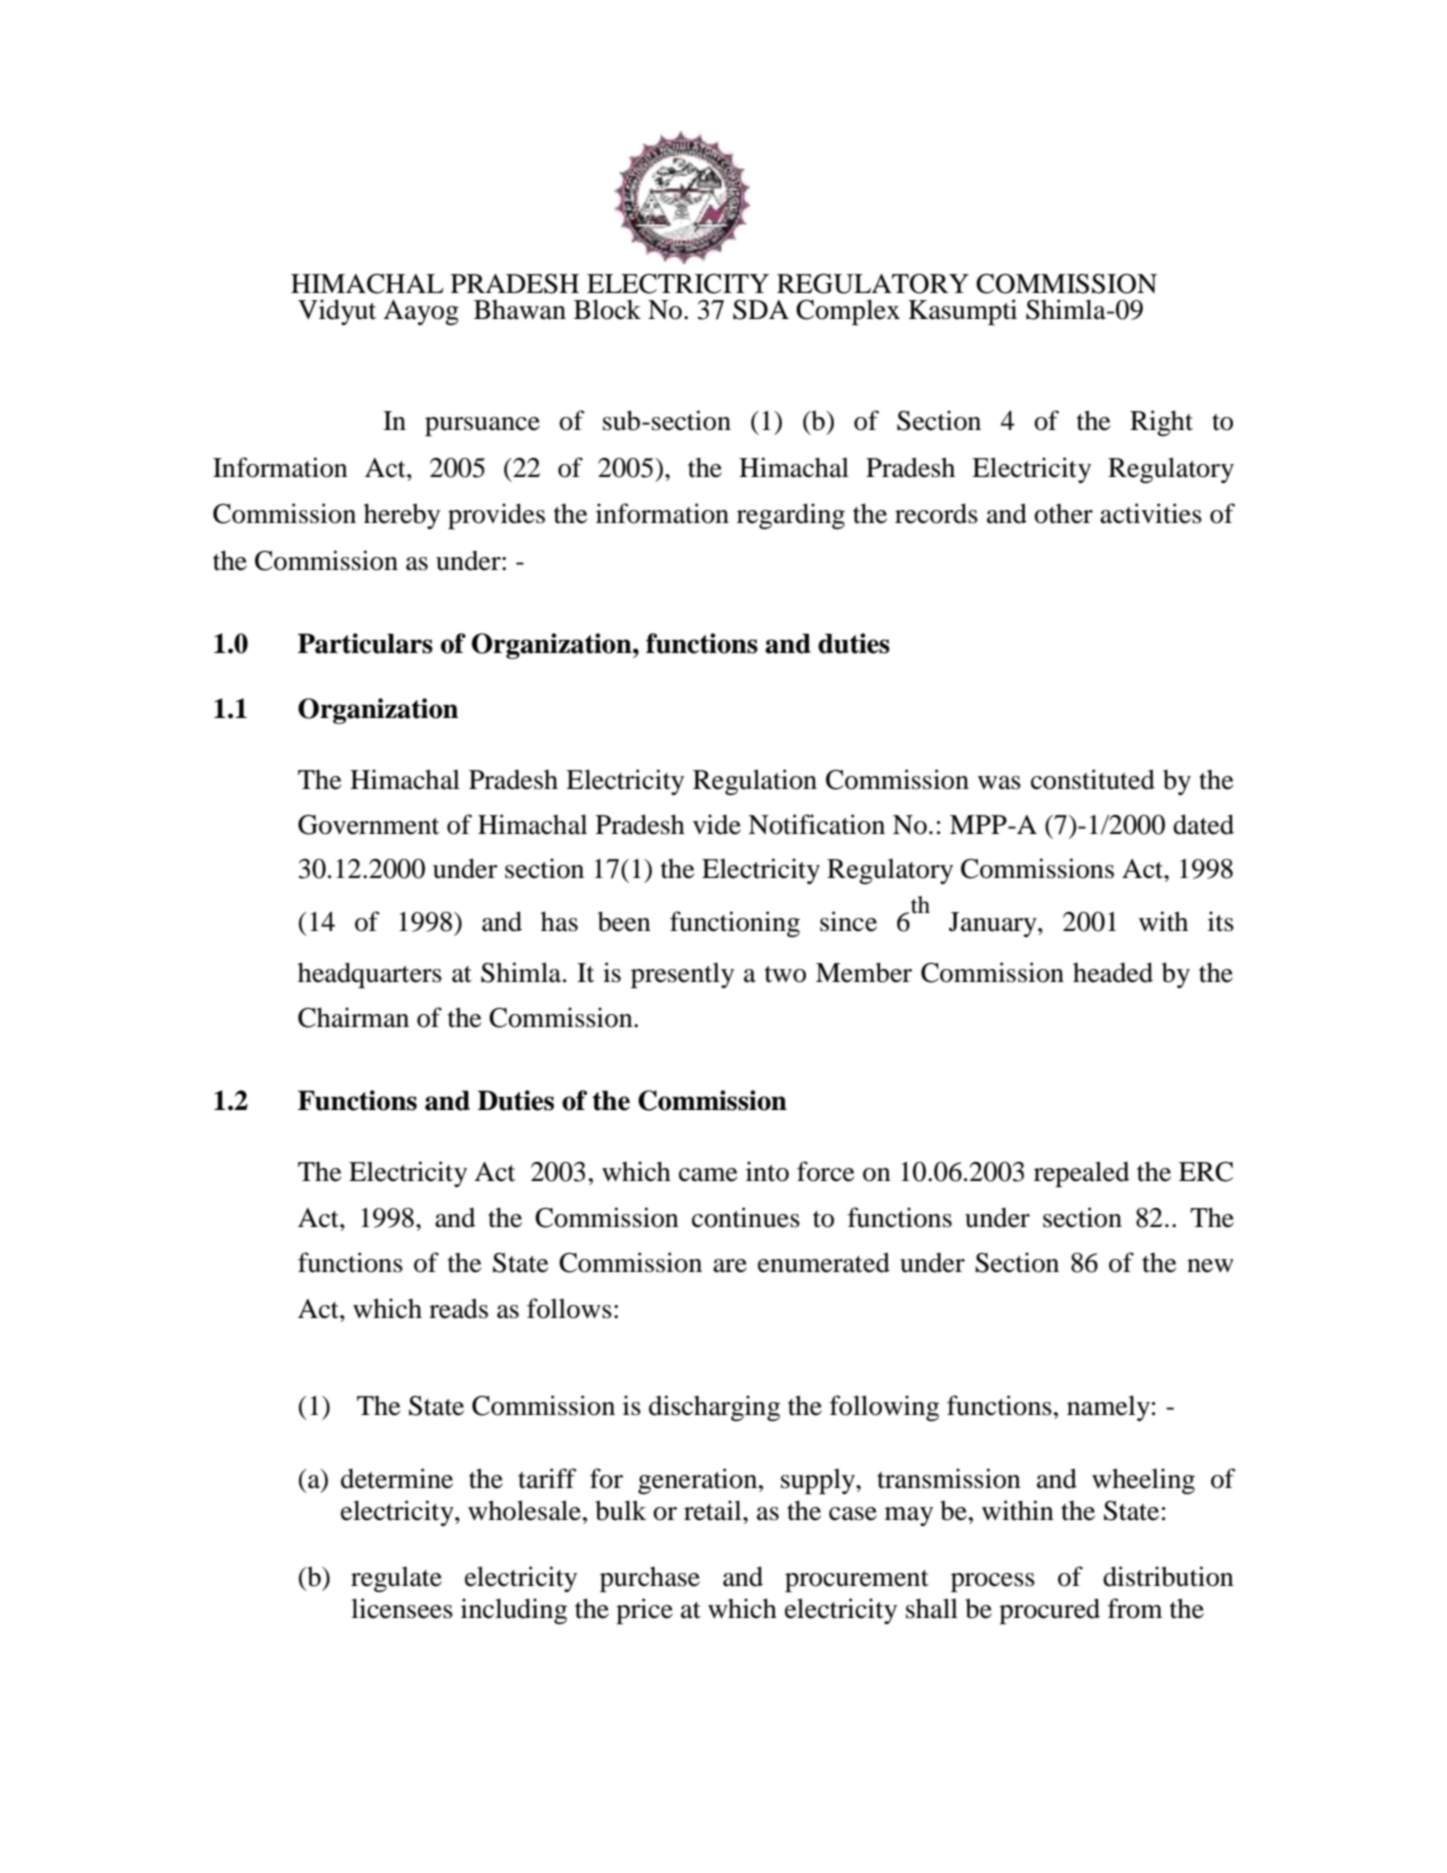 The width and height of the image is (1447, 1873). Describe the element at coordinates (365, 643) in the image. I see `Particulars` at that location.
